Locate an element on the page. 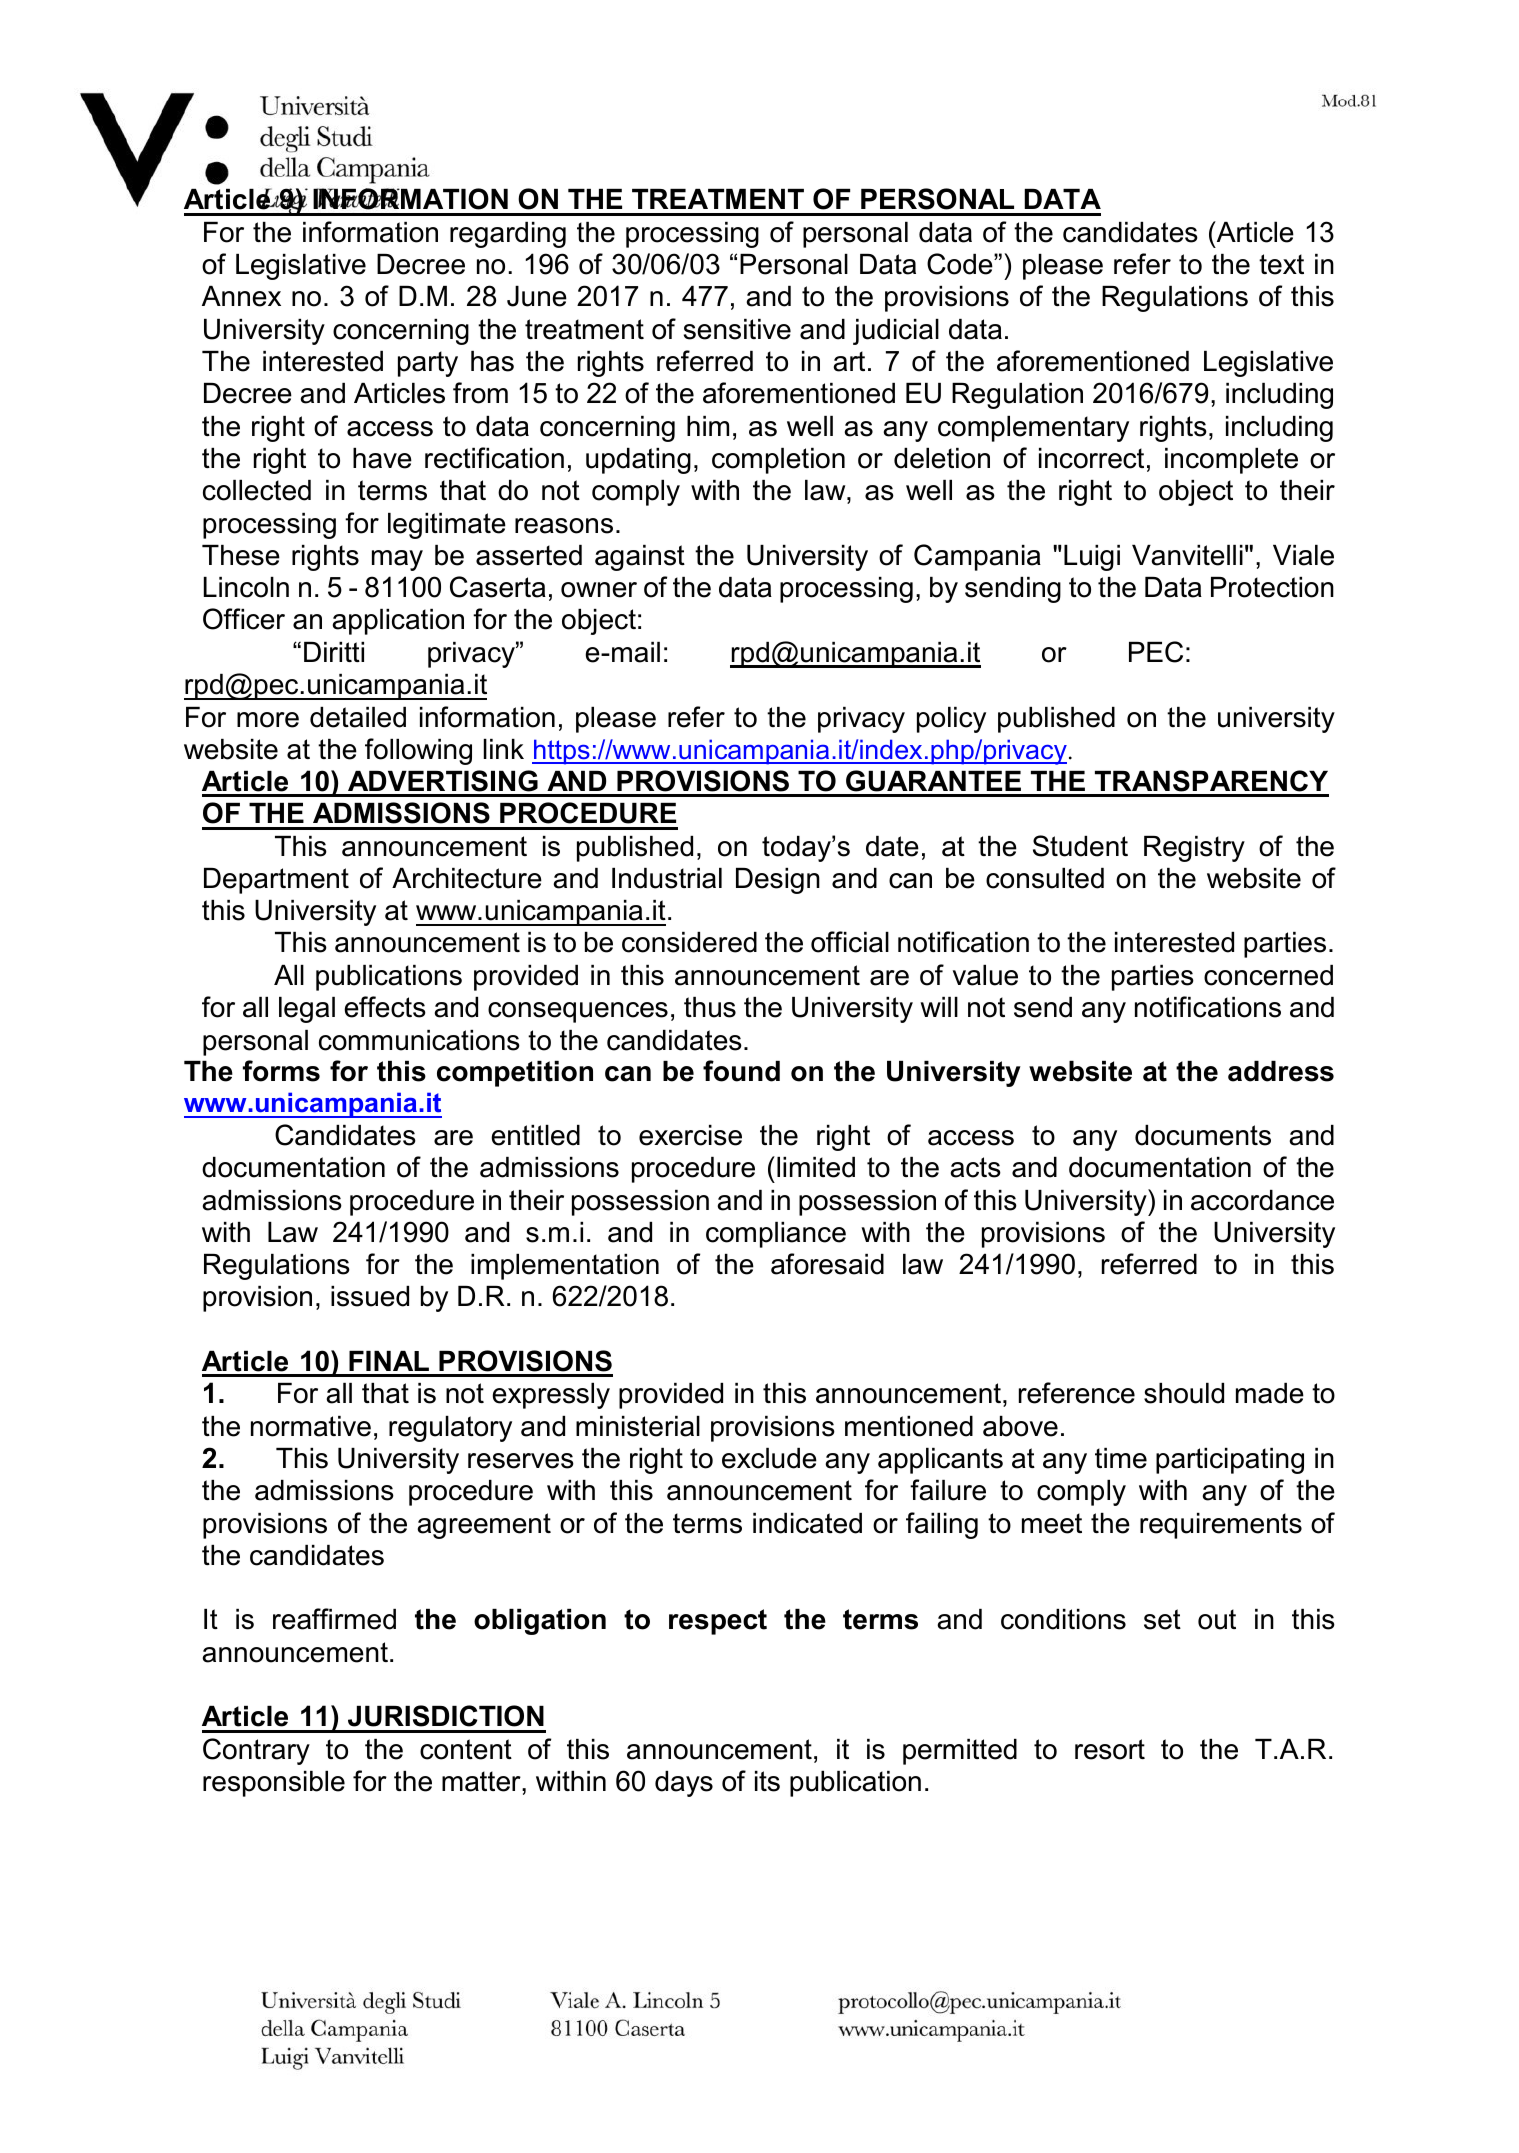 The image size is (1519, 2153). compliance is located at coordinates (776, 1235).
